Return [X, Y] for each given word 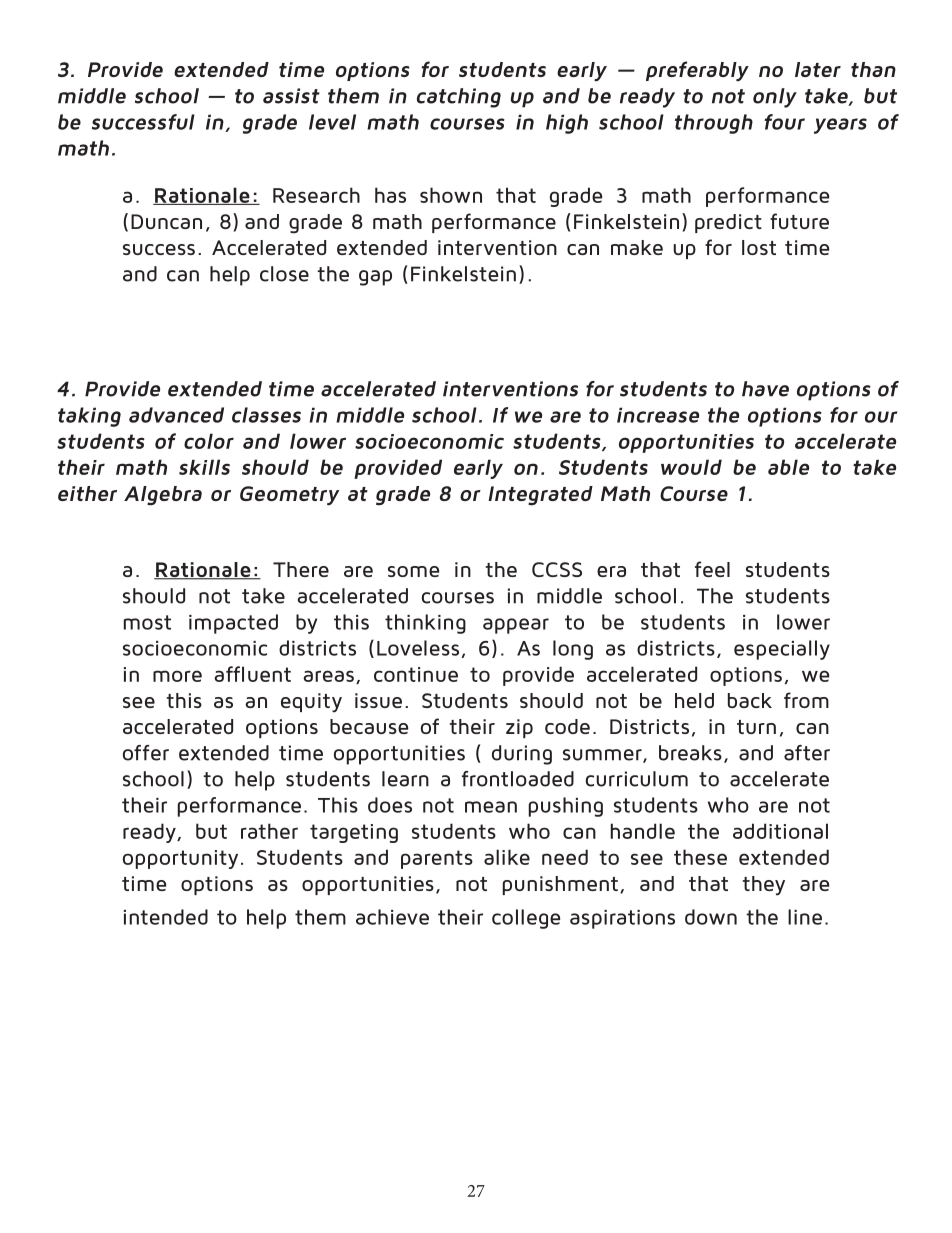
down [711, 917]
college [526, 919]
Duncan [166, 221]
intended [166, 917]
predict [728, 223]
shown [451, 195]
